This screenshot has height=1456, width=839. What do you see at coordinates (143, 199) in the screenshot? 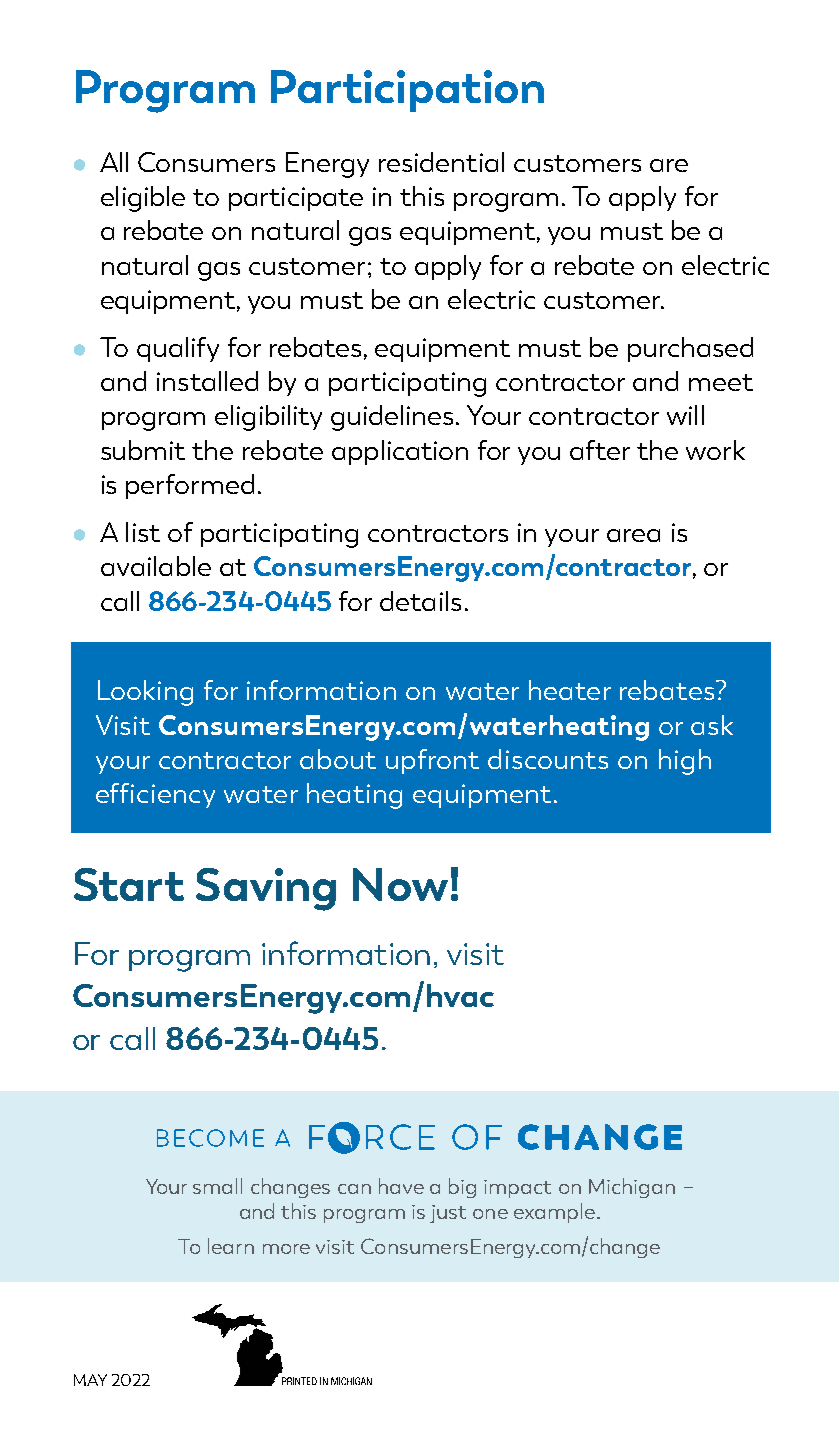
I see `eligible` at bounding box center [143, 199].
